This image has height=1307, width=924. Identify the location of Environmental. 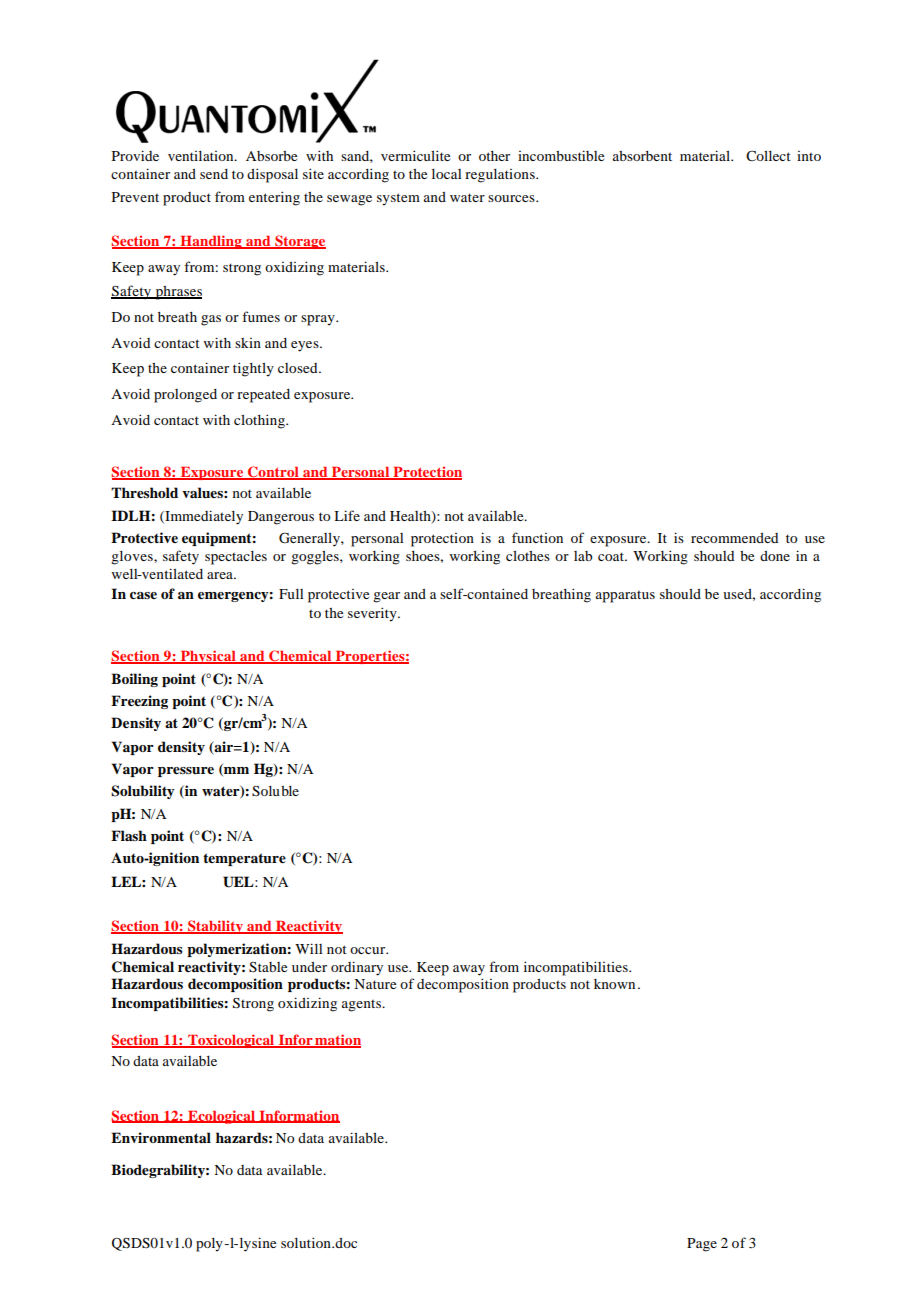
(161, 1137).
